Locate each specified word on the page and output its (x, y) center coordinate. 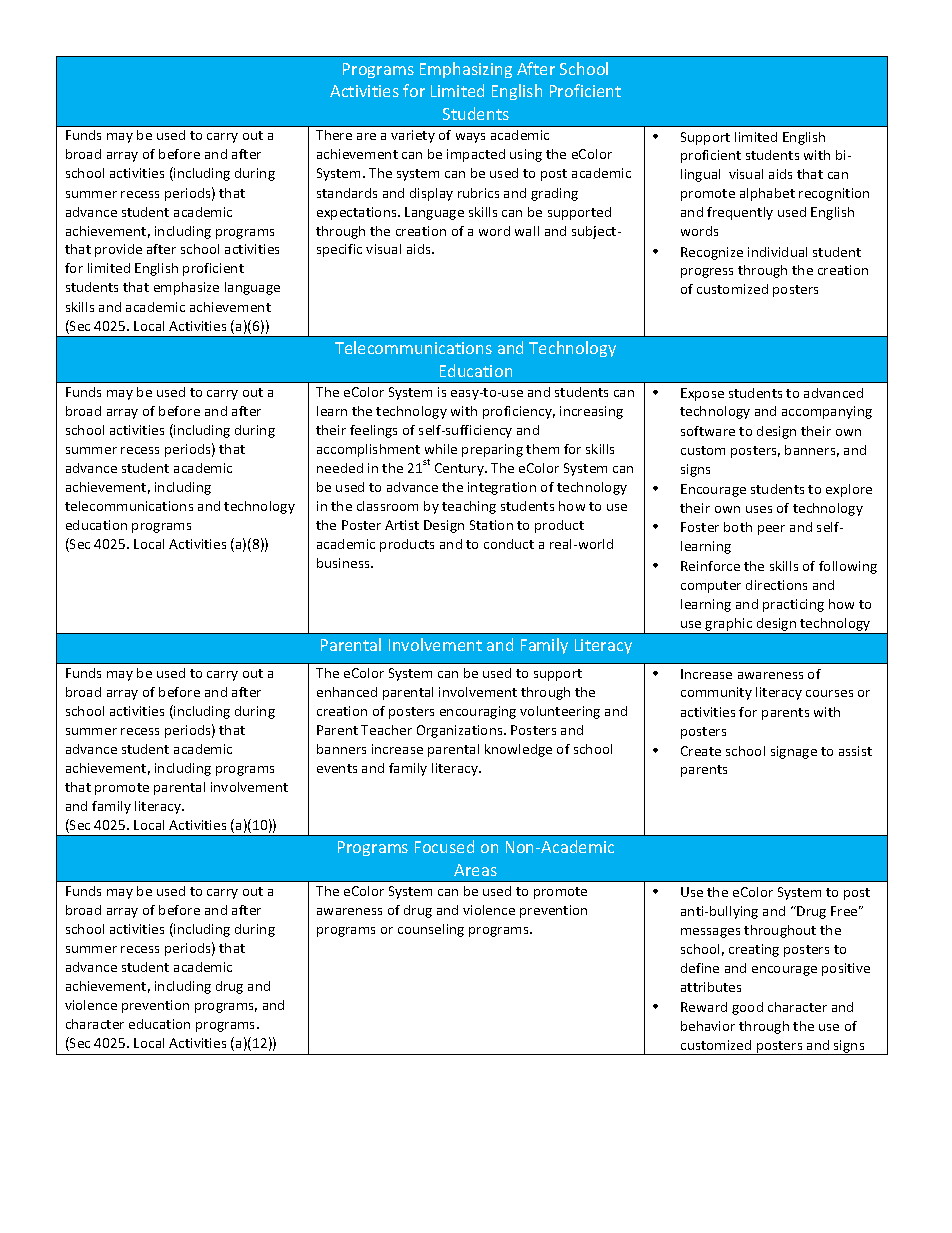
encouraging (478, 712)
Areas (475, 870)
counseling (431, 930)
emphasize (186, 288)
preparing (492, 450)
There (334, 135)
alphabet (767, 194)
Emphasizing (466, 70)
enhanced (347, 692)
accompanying (827, 412)
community (716, 693)
